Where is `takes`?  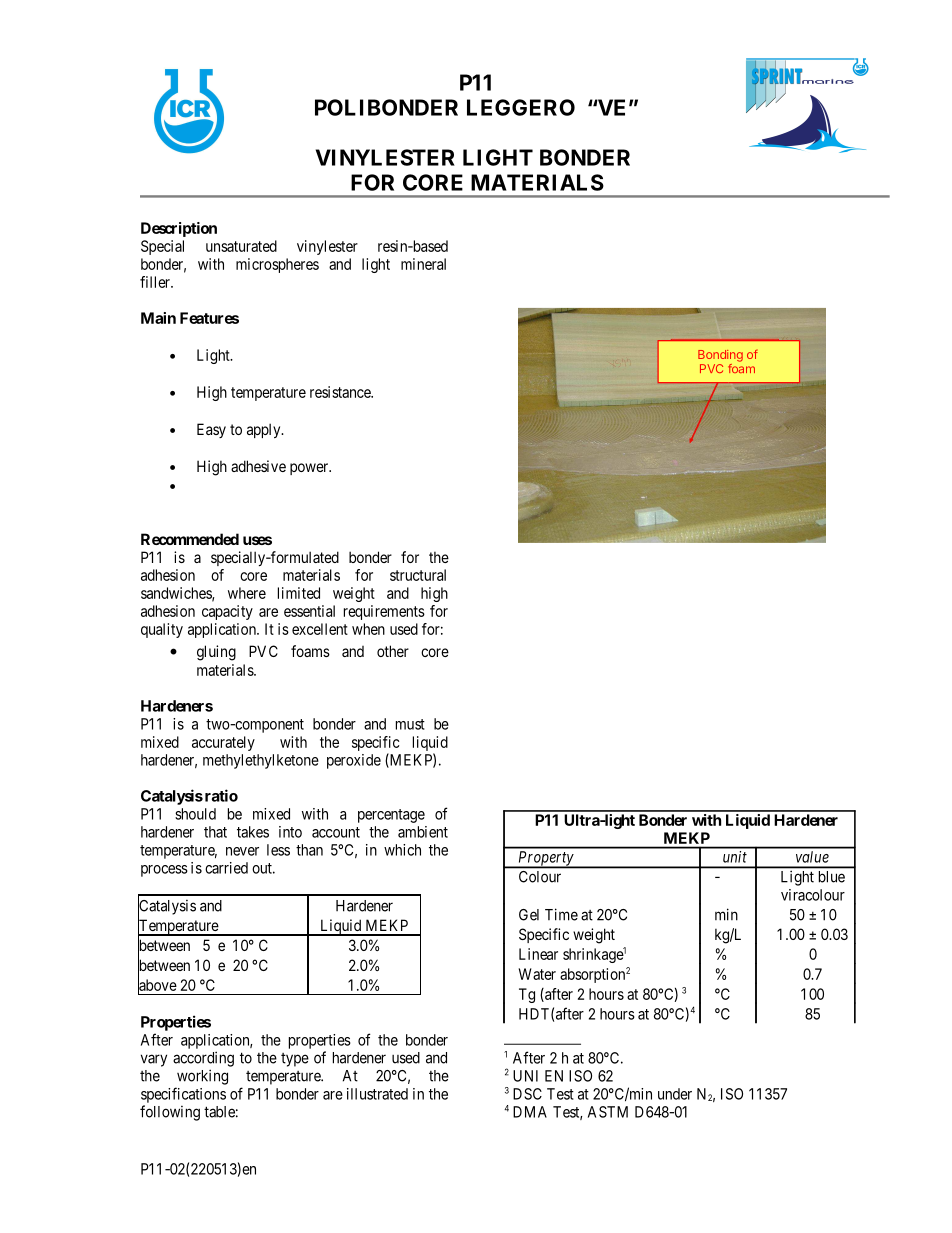 takes is located at coordinates (253, 832).
